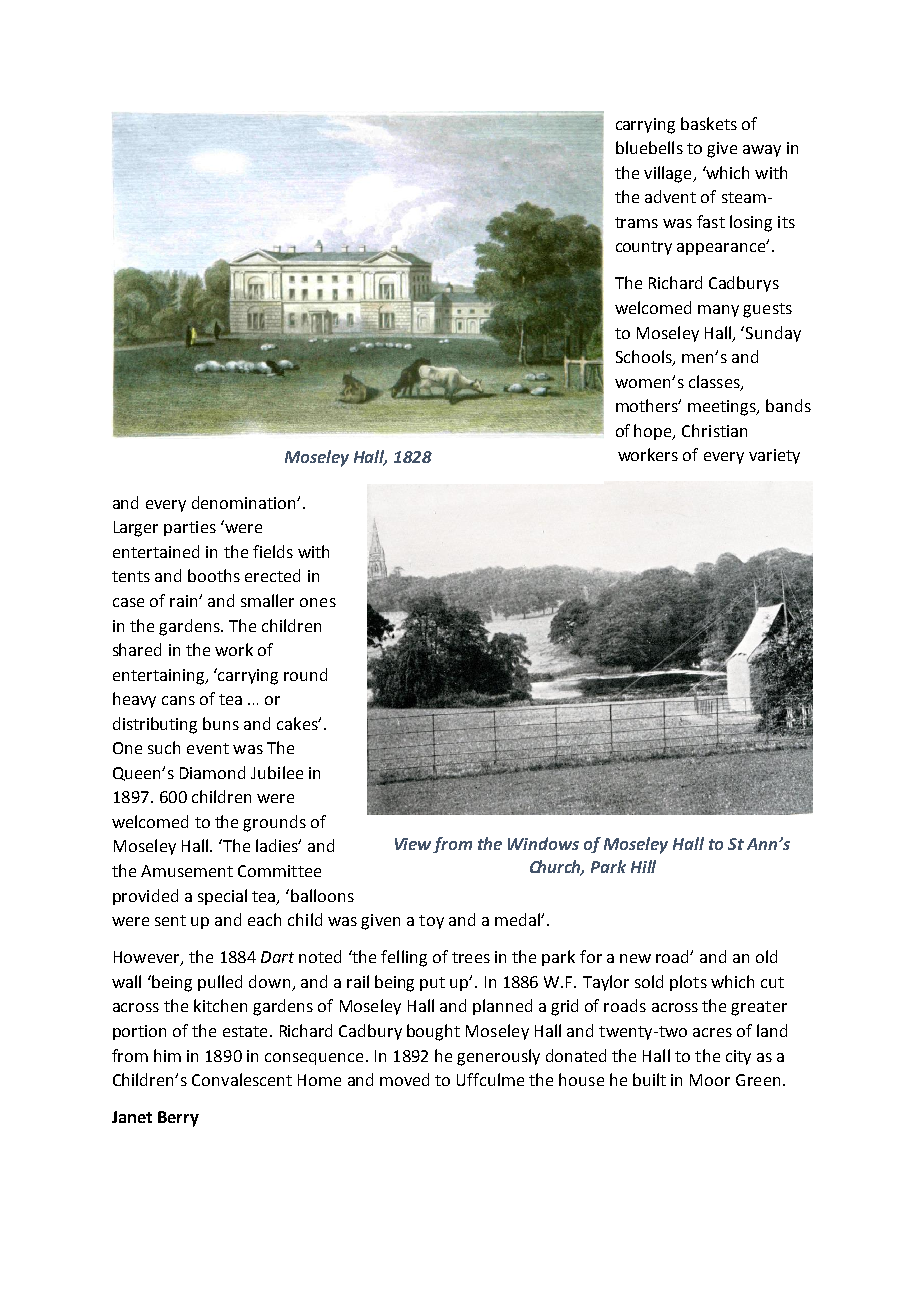 The width and height of the screenshot is (924, 1308). What do you see at coordinates (404, 1079) in the screenshot?
I see `moved` at bounding box center [404, 1079].
